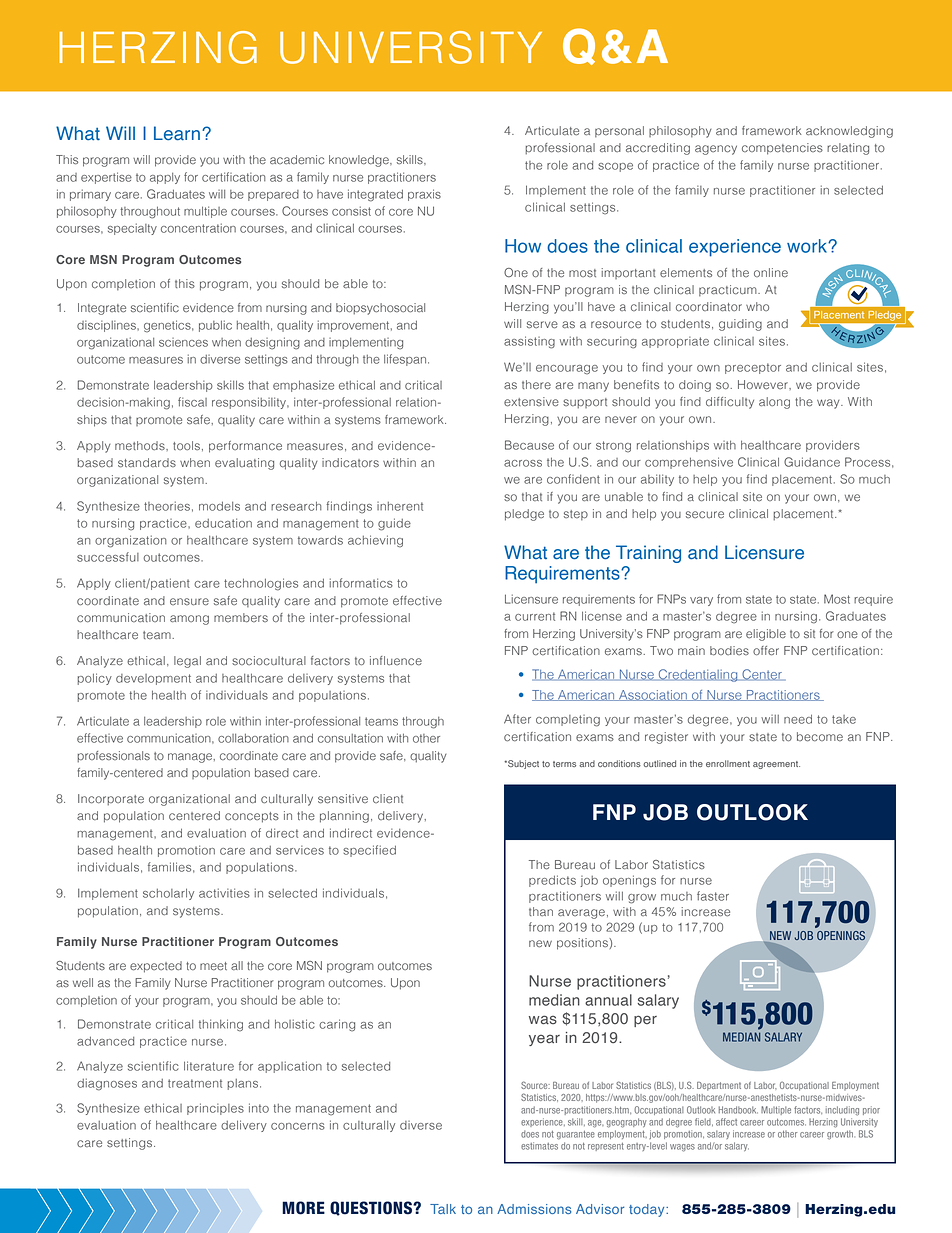 The width and height of the document is (952, 1233). Describe the element at coordinates (215, 1109) in the document. I see `principles` at that location.
